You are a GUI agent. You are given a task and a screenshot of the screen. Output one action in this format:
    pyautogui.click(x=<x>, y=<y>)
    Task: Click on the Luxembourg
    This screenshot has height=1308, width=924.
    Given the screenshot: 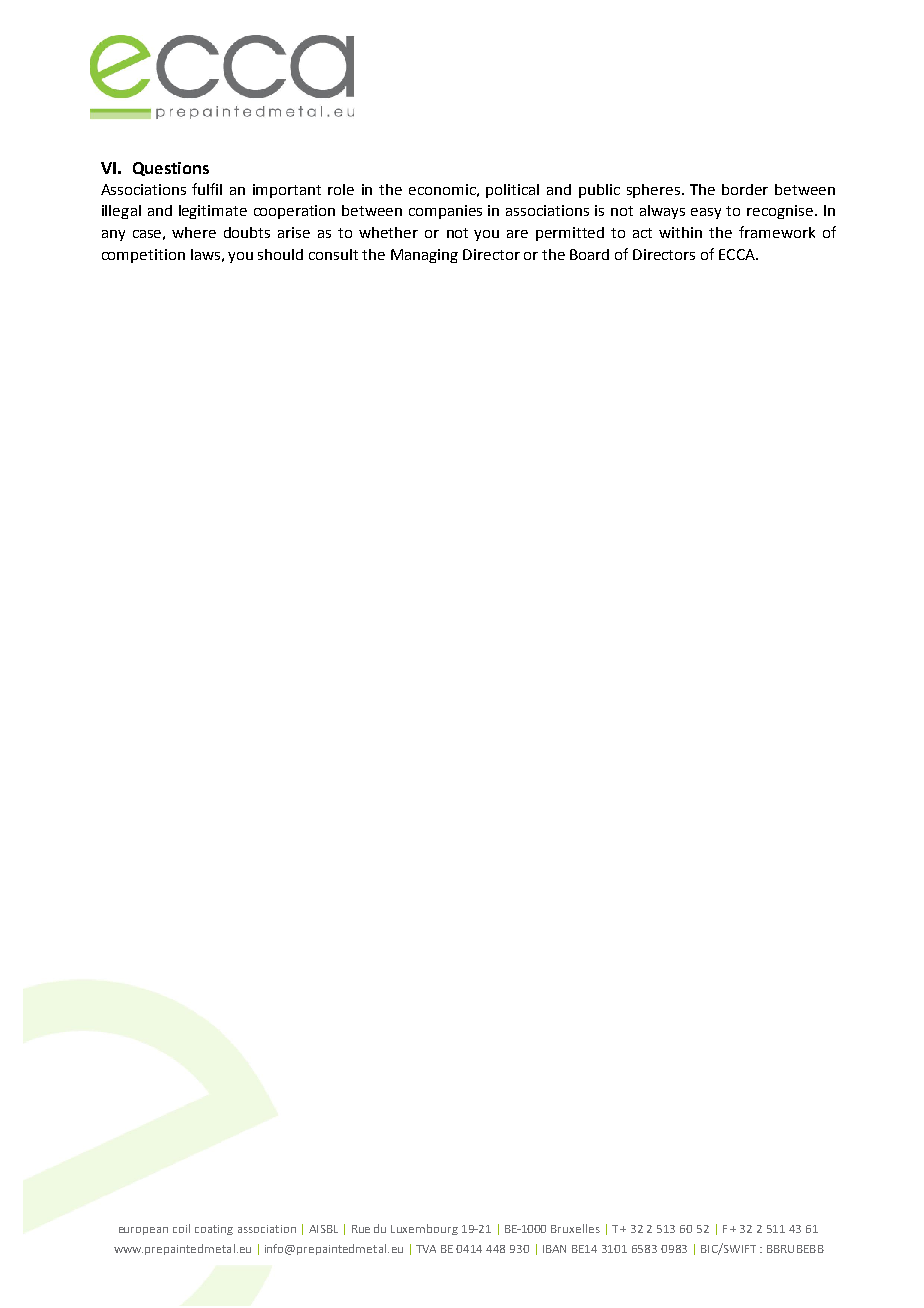 What is the action you would take?
    pyautogui.click(x=424, y=1229)
